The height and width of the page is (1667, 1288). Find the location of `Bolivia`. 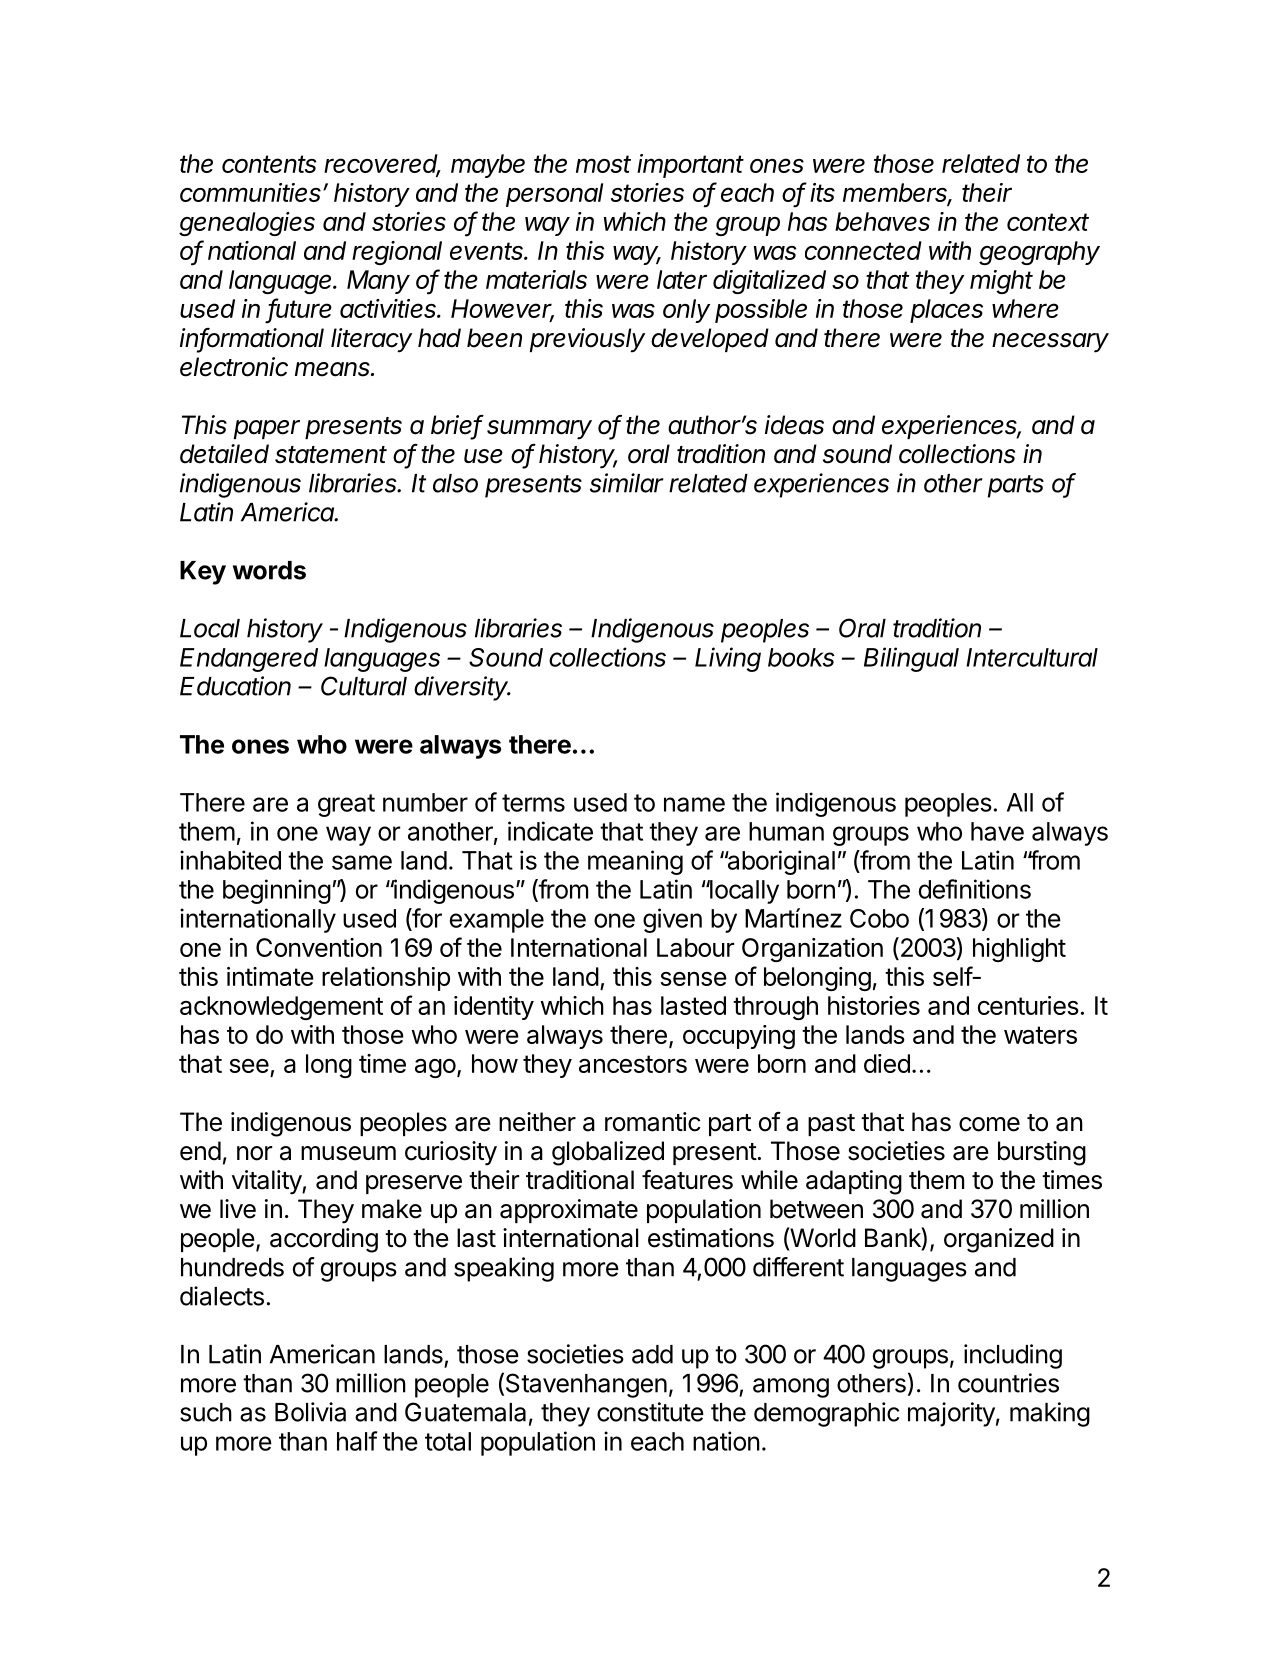

Bolivia is located at coordinates (310, 1412).
